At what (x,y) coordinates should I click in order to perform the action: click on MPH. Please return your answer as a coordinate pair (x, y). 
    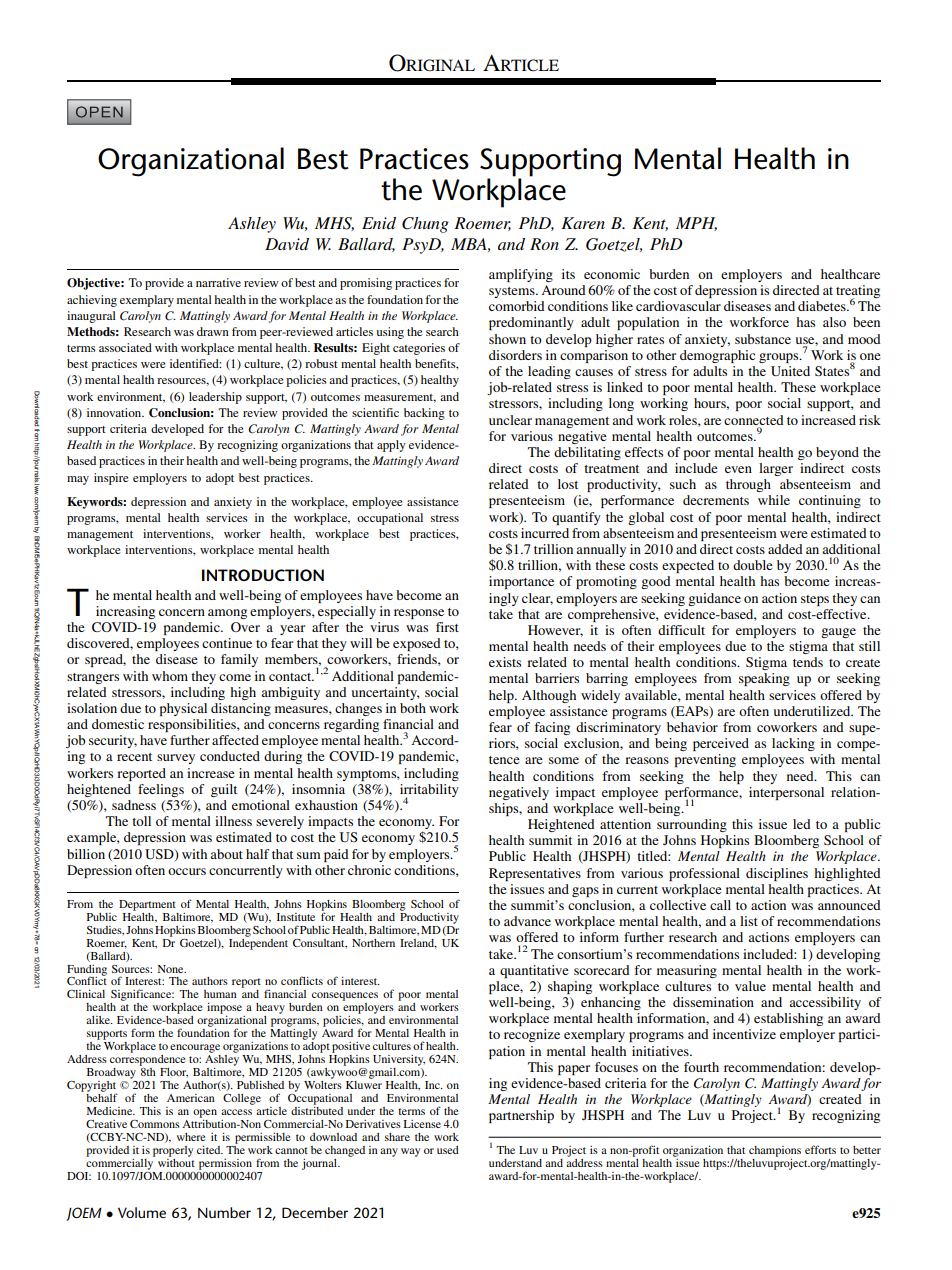
    Looking at the image, I should click on (696, 224).
